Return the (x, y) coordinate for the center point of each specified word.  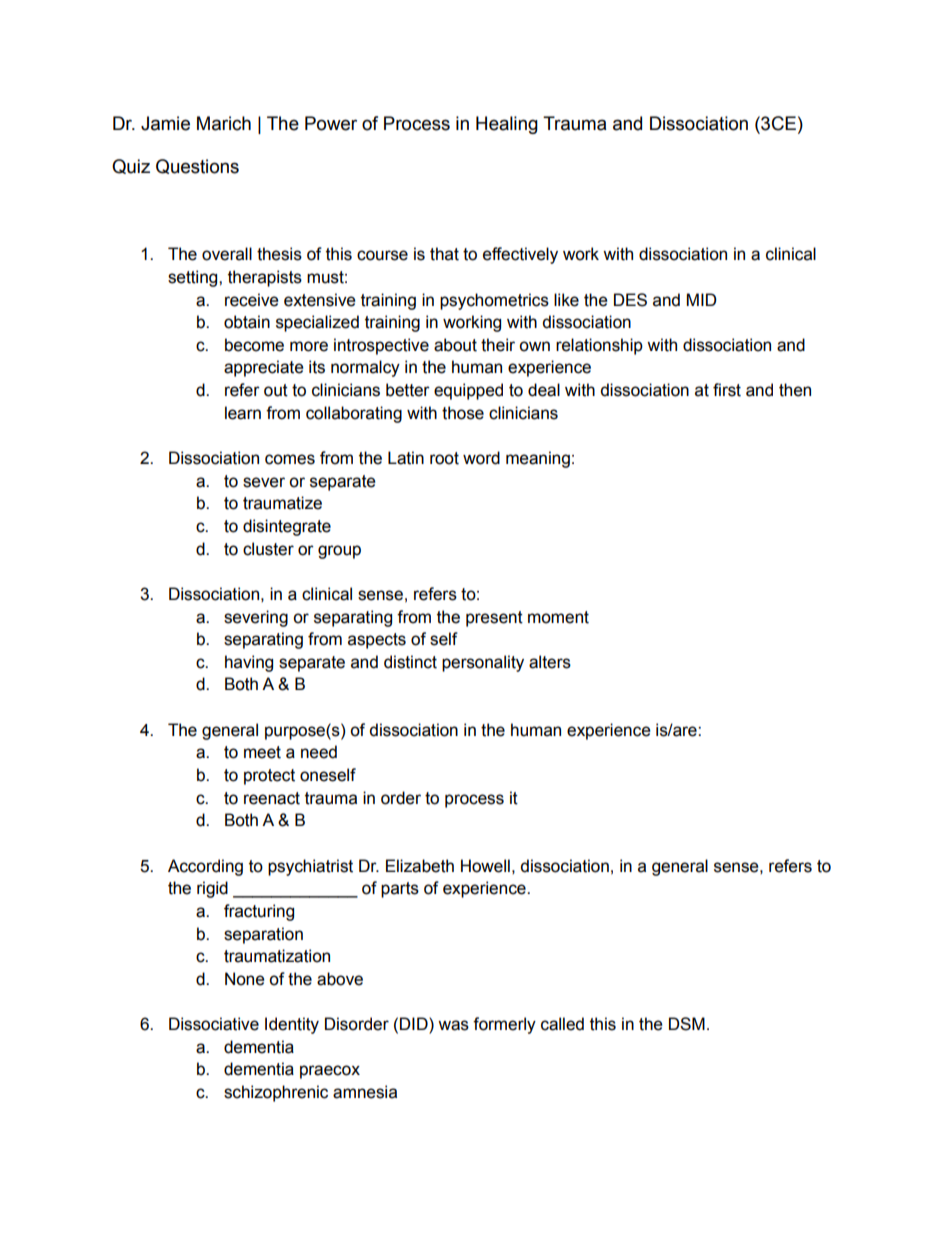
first (727, 390)
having (249, 663)
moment (558, 617)
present (494, 619)
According (205, 867)
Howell (485, 866)
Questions (197, 166)
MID (702, 299)
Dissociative (214, 1024)
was (453, 1025)
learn (243, 413)
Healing (507, 125)
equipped (468, 391)
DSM (687, 1024)
